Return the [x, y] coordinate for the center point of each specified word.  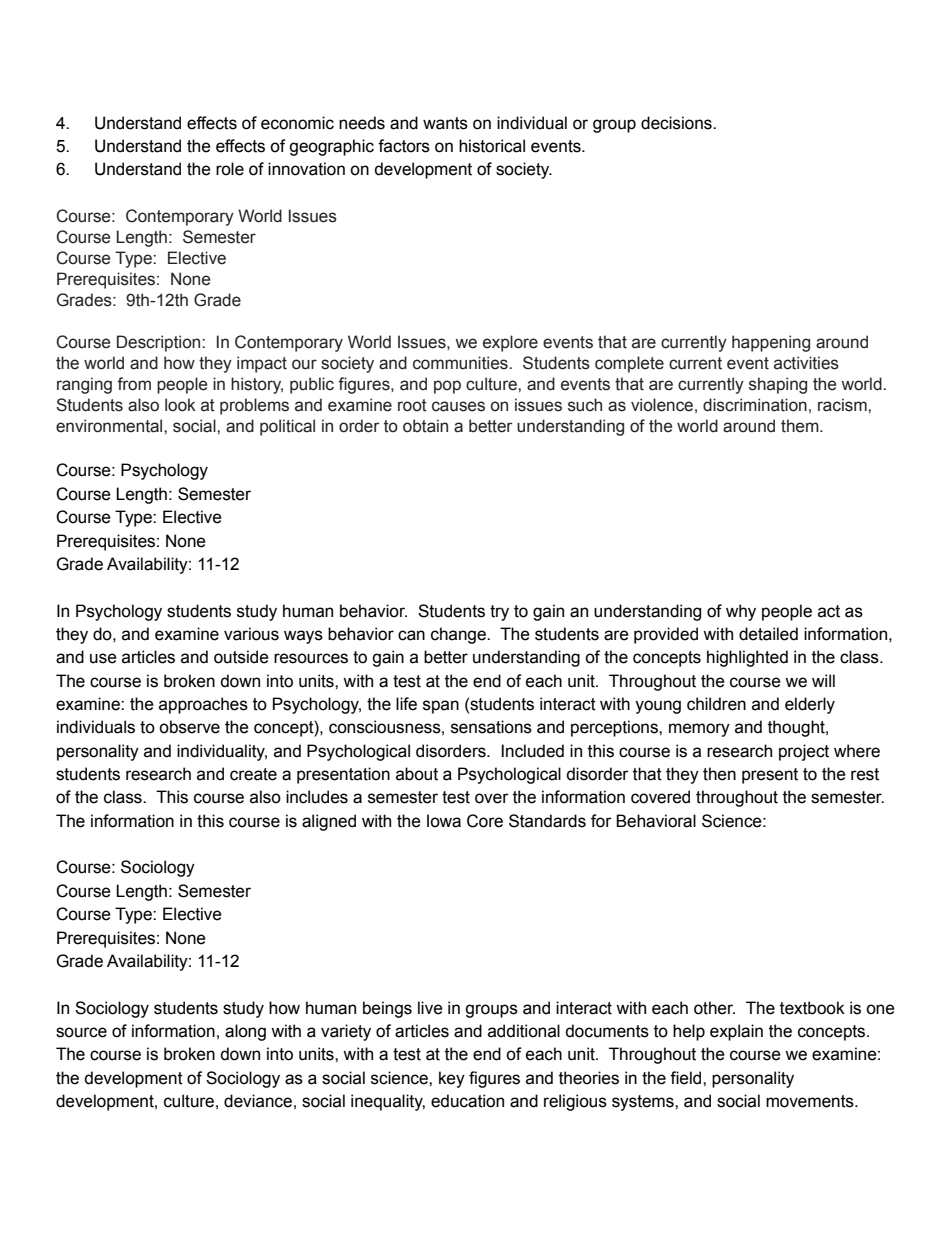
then [719, 774]
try [499, 613]
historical [492, 146]
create [253, 774]
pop [447, 387]
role [230, 169]
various [251, 634]
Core [485, 821]
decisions [677, 123]
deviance [258, 1101]
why [741, 612]
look [180, 405]
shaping [778, 385]
